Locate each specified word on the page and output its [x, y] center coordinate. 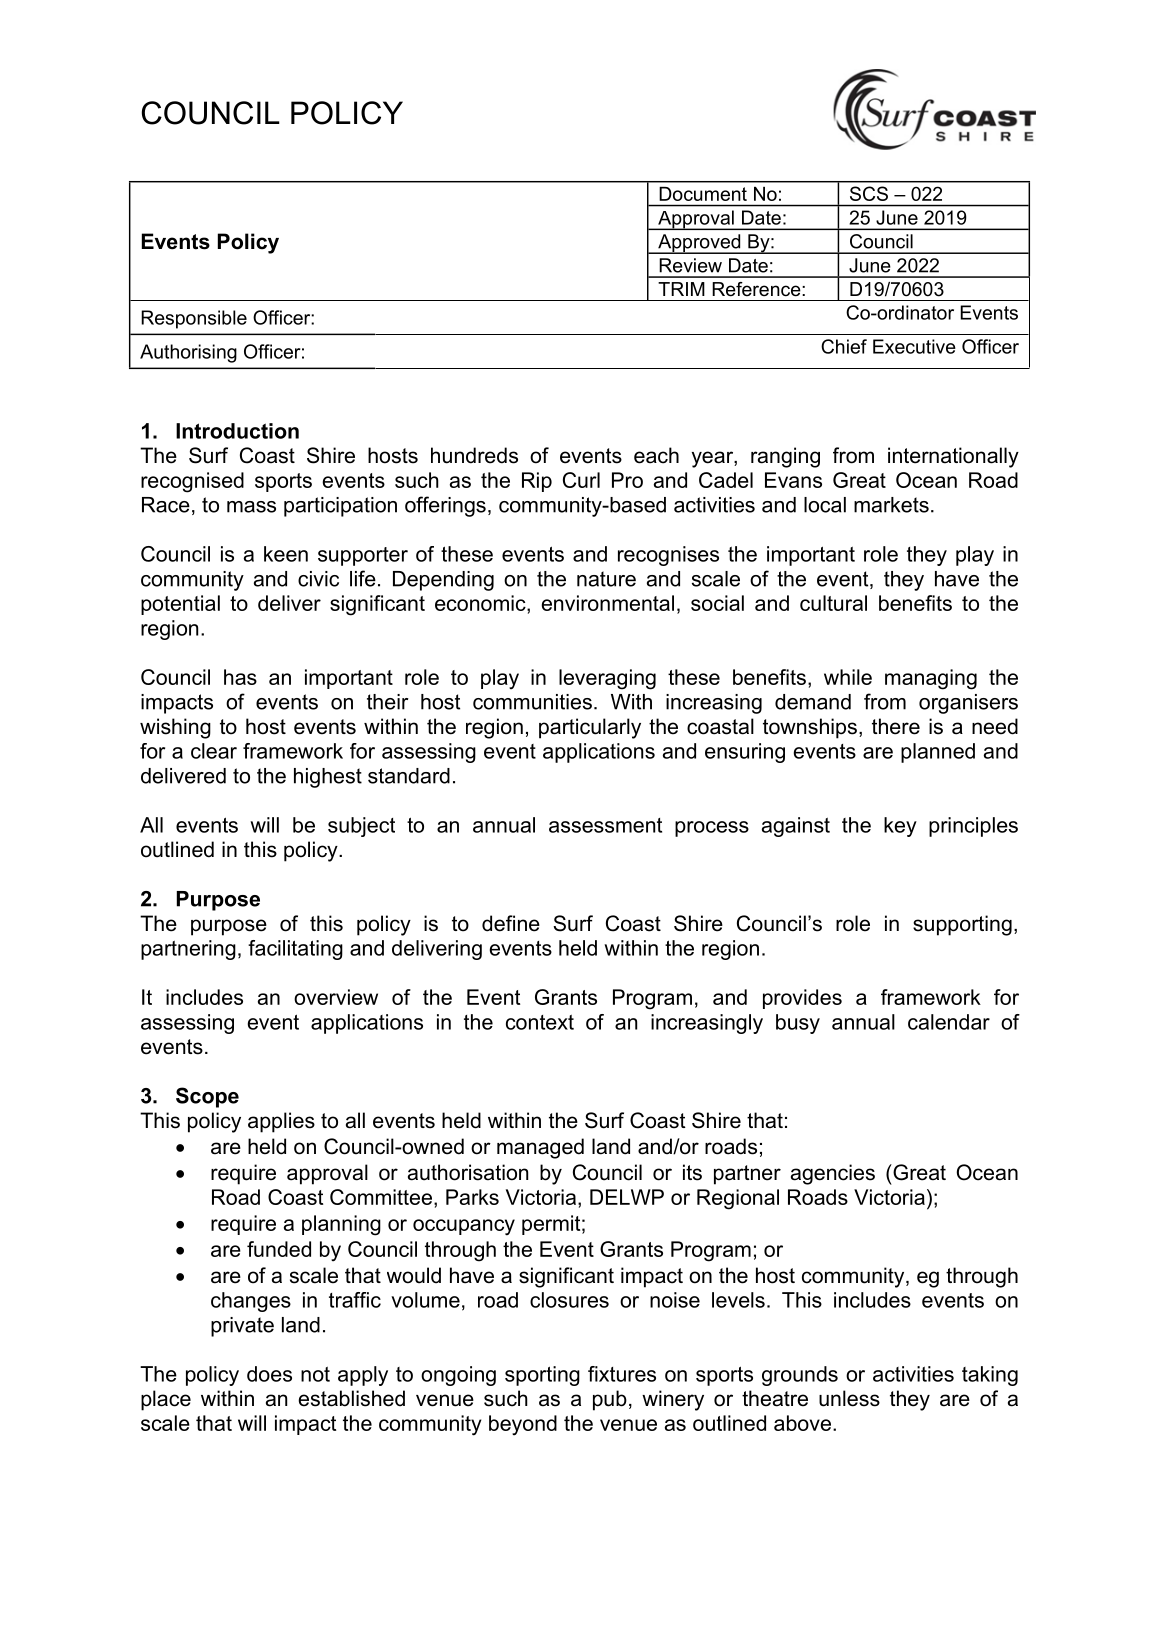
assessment [605, 825]
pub [610, 1400]
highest [328, 778]
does [269, 1374]
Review [690, 265]
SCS [869, 193]
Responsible [194, 319]
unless [849, 1398]
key [900, 827]
